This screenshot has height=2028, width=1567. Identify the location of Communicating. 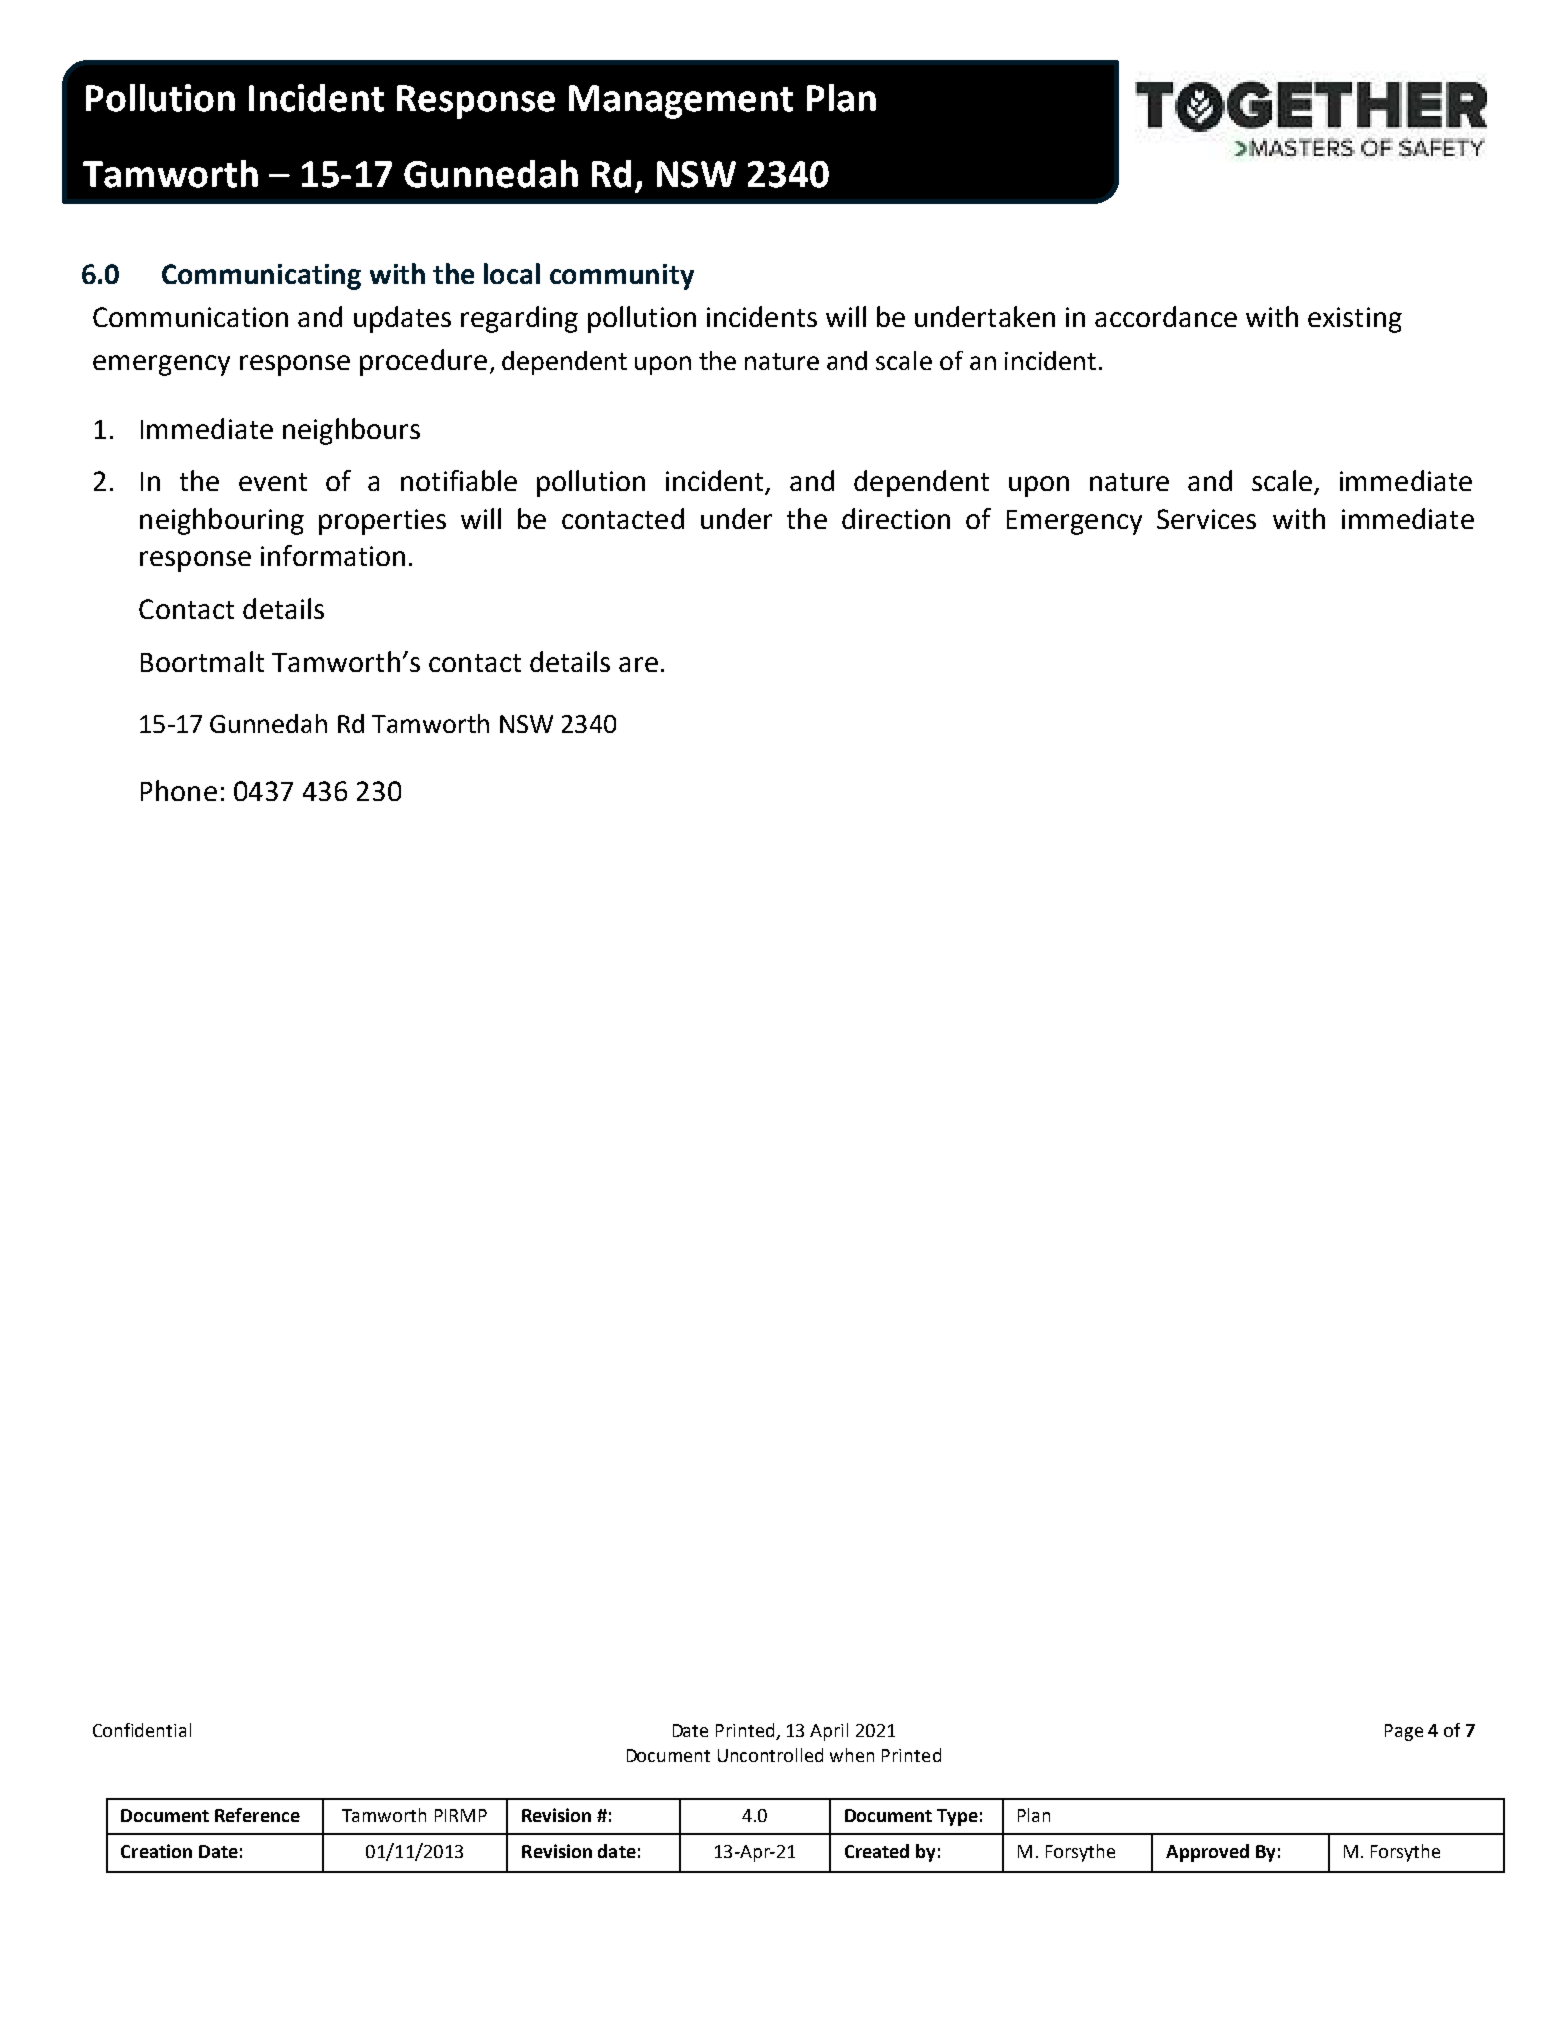
(261, 277).
